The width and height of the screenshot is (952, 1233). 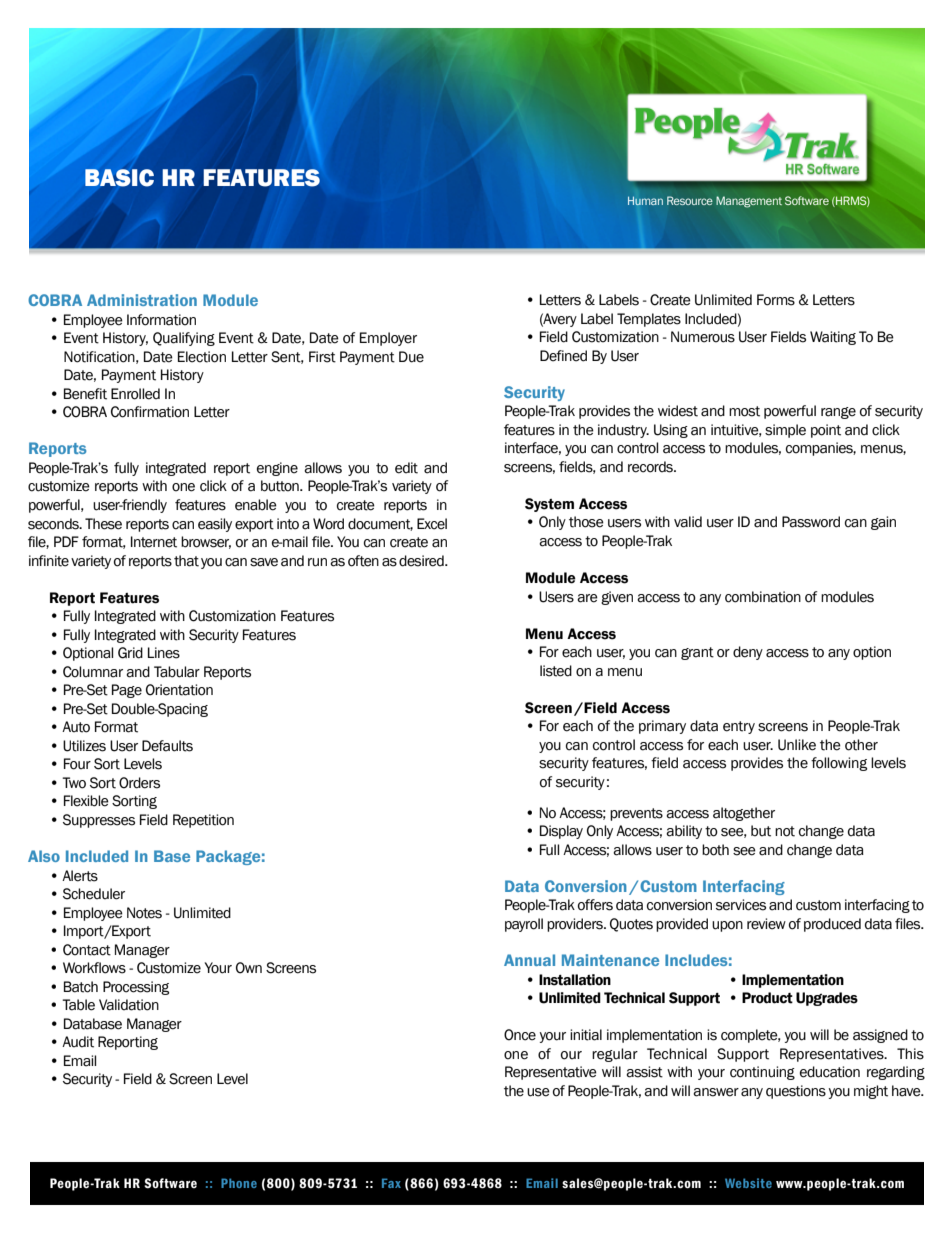 I want to click on Page, so click(x=127, y=691).
